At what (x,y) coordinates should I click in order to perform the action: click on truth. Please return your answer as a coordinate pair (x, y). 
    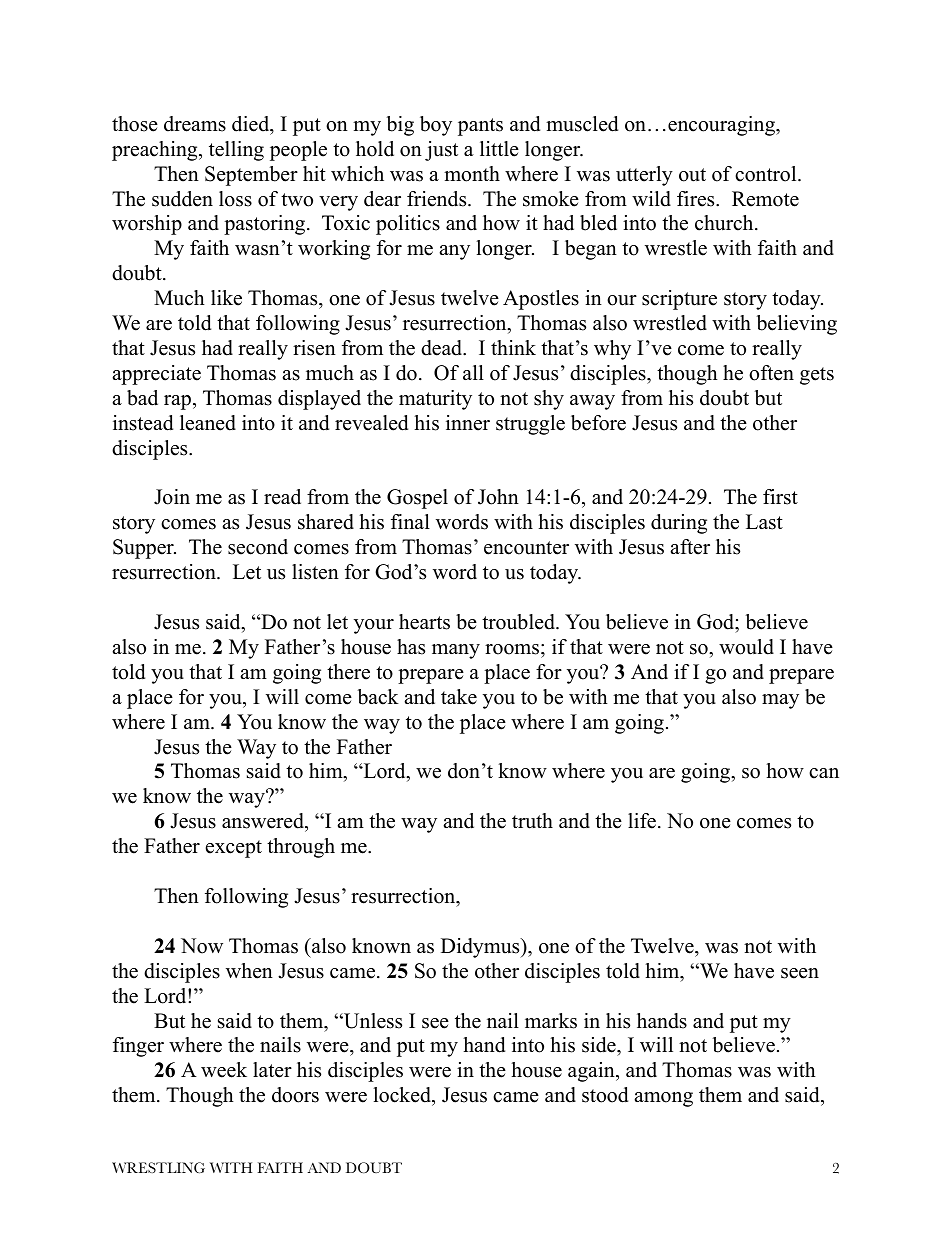
    Looking at the image, I should click on (532, 821).
